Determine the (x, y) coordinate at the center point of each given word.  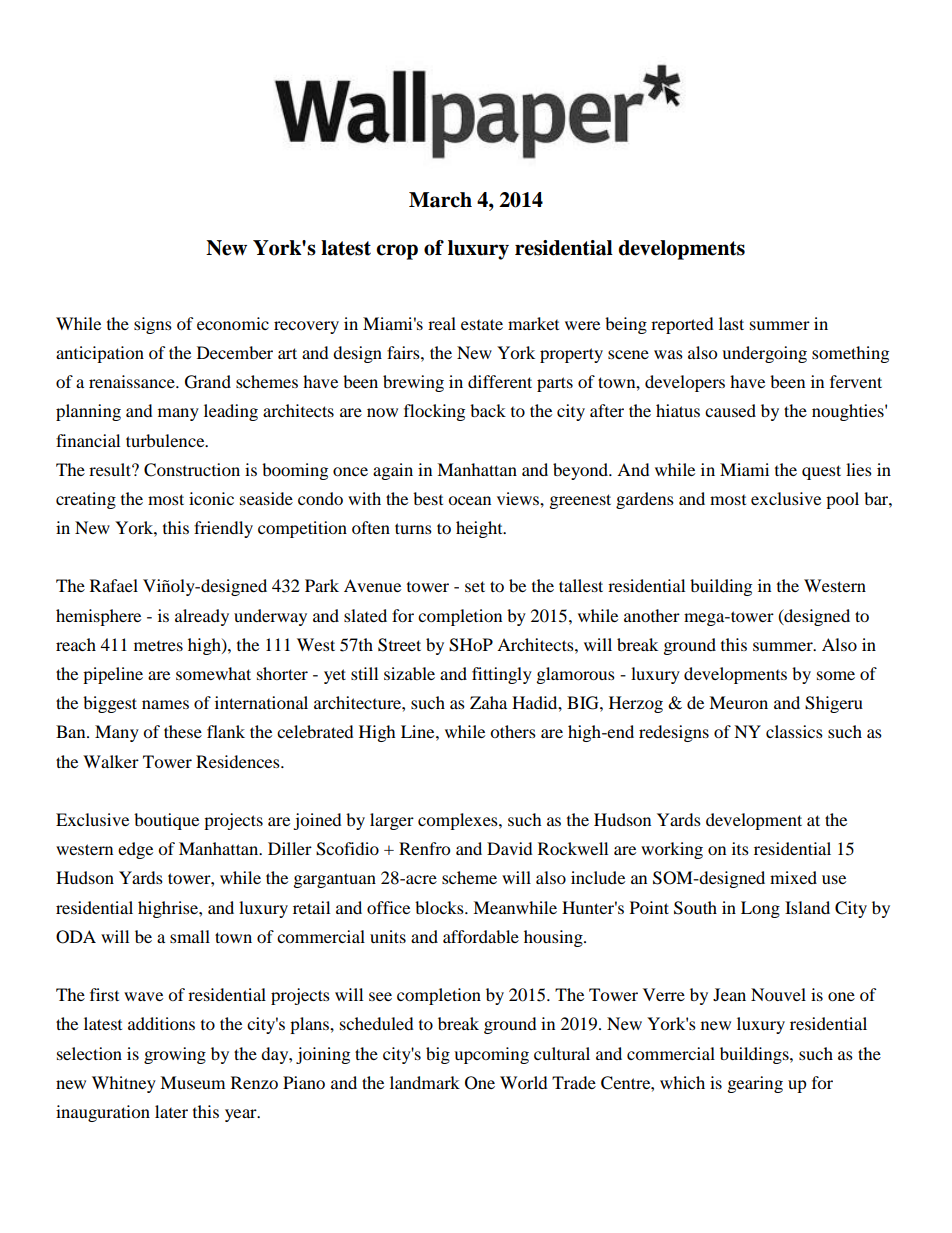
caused (730, 410)
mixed (793, 877)
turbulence (166, 440)
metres (158, 646)
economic (233, 323)
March (440, 200)
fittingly (502, 675)
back (488, 410)
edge (135, 850)
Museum (192, 1082)
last (731, 323)
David (510, 848)
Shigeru (834, 704)
